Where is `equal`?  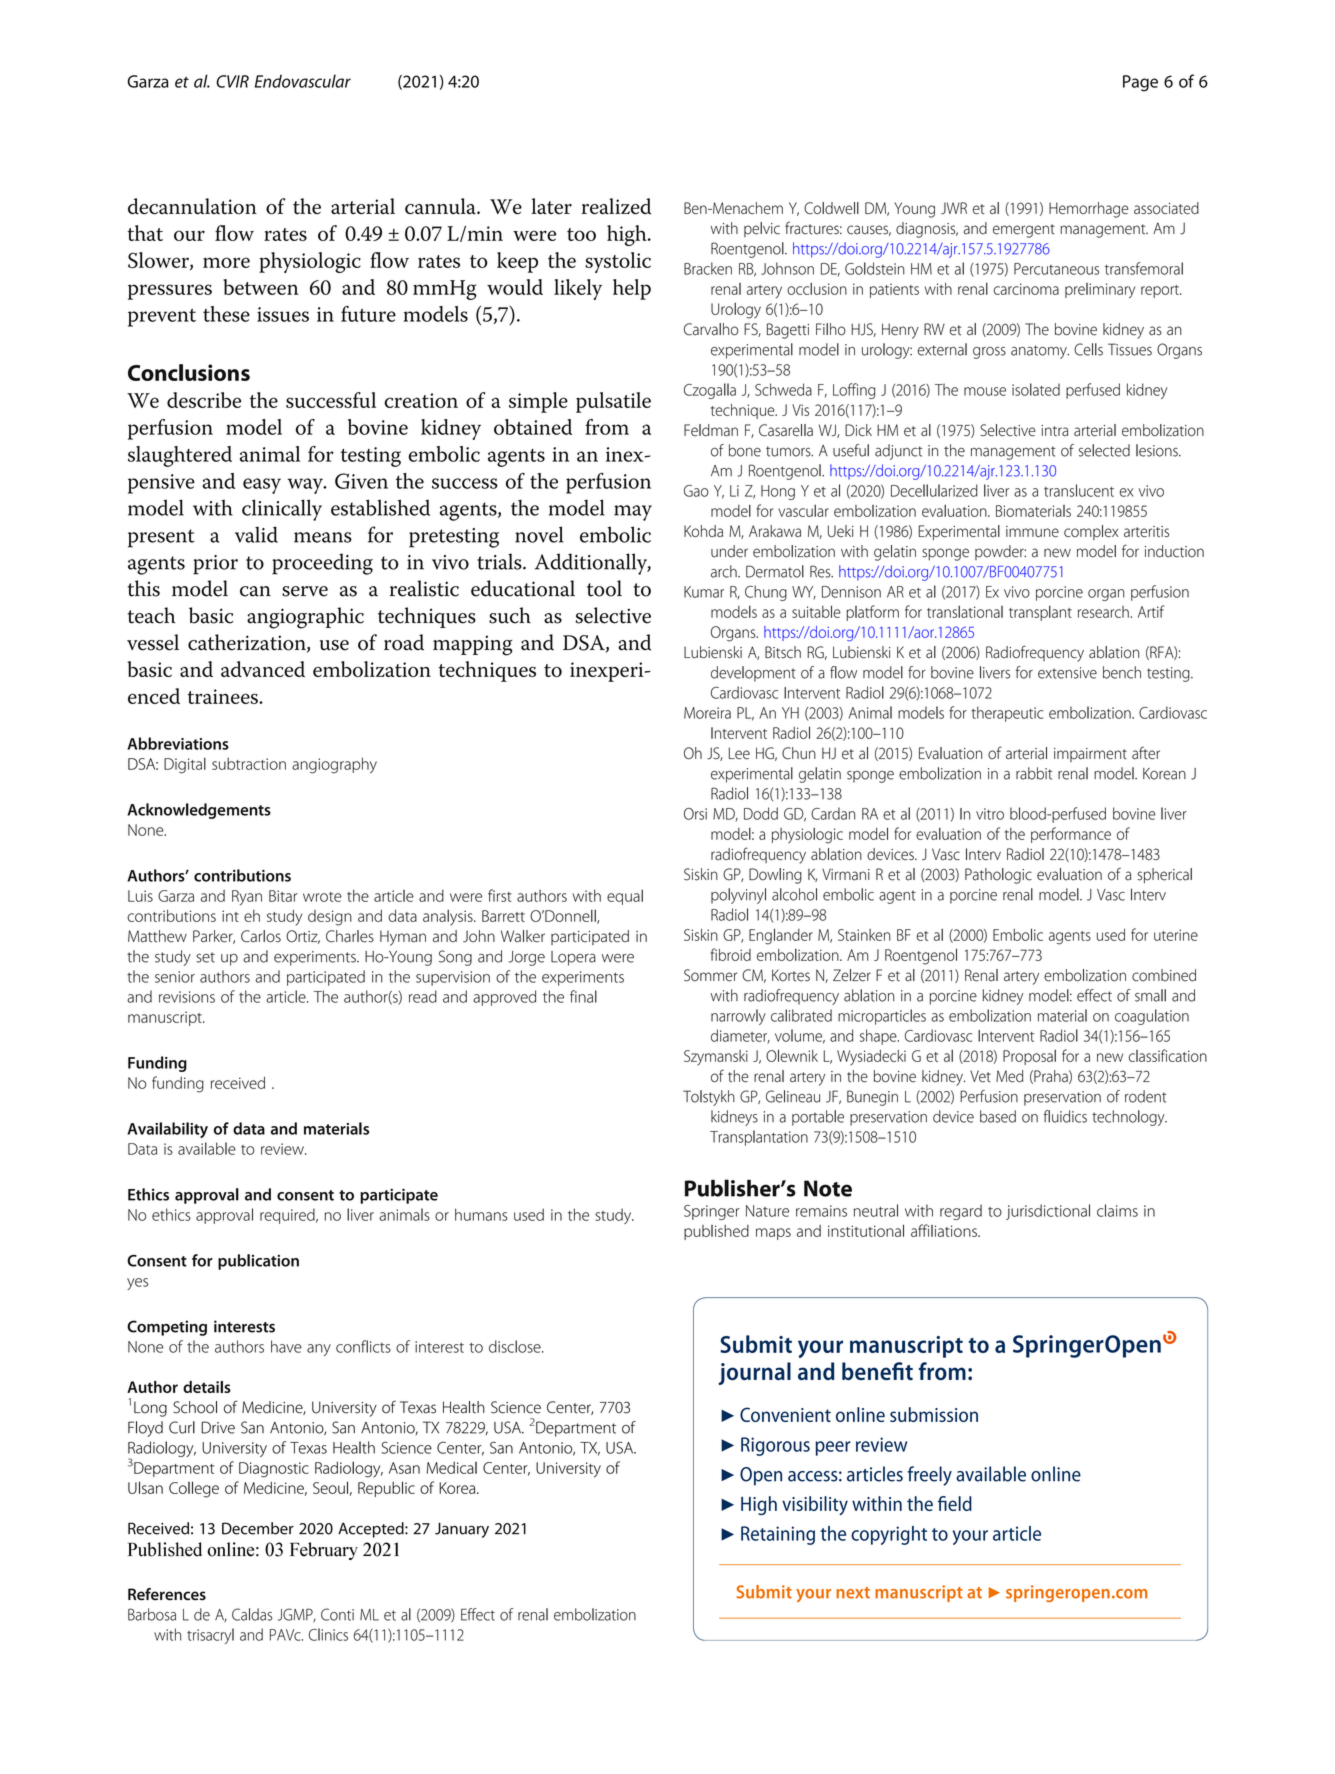
equal is located at coordinates (625, 897).
